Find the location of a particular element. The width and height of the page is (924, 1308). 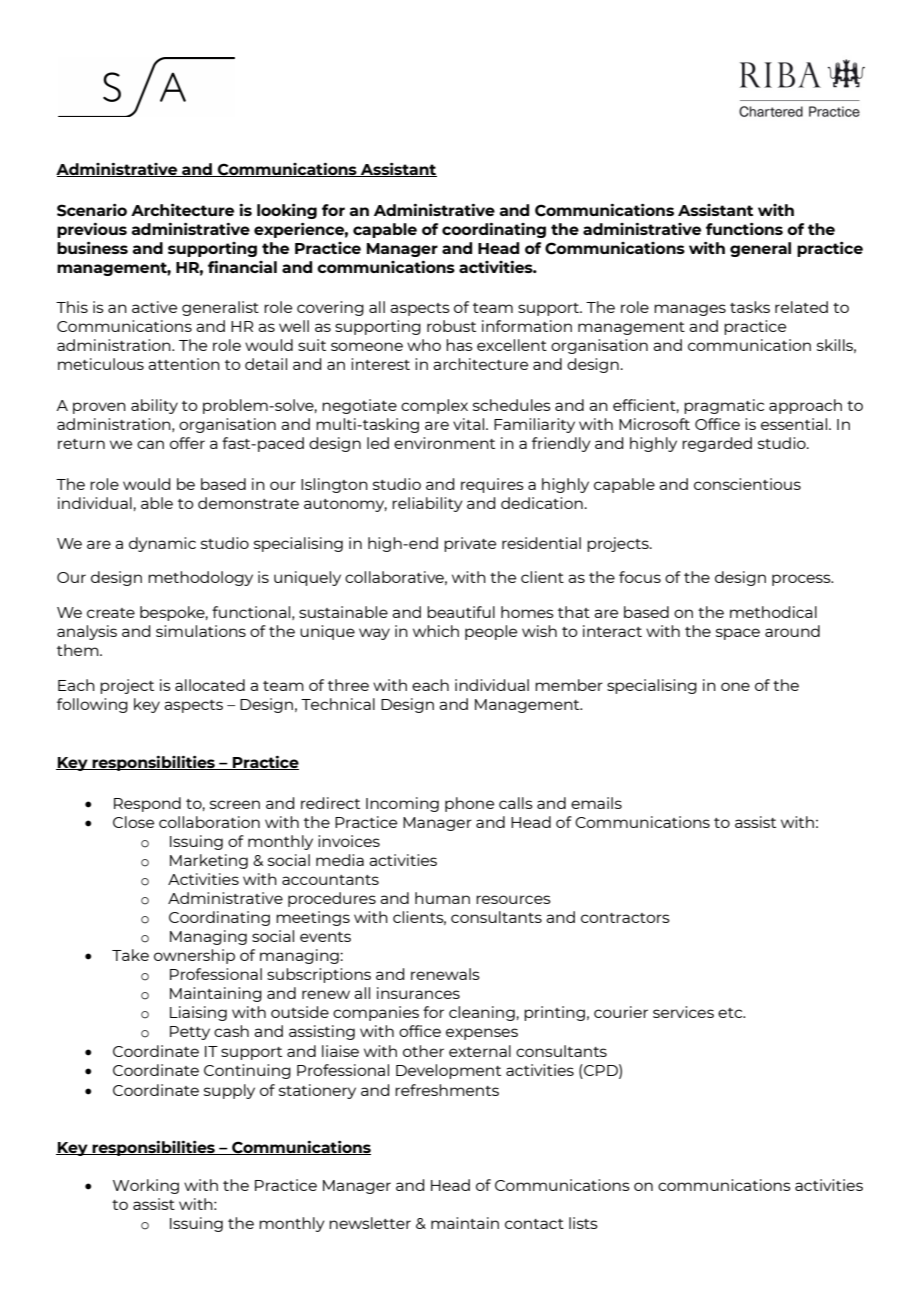

etc is located at coordinates (731, 1013).
